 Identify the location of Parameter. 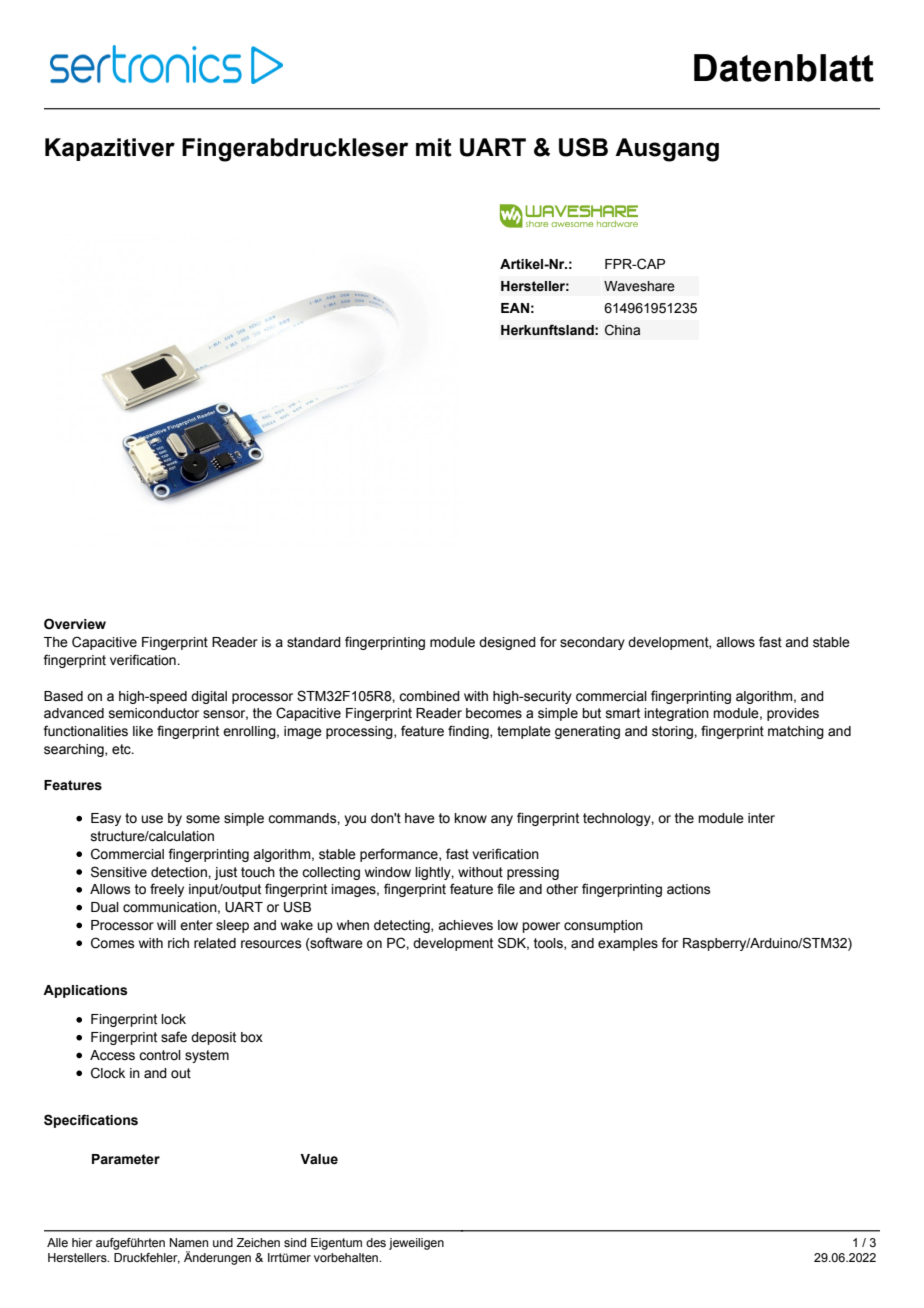
(126, 1159).
